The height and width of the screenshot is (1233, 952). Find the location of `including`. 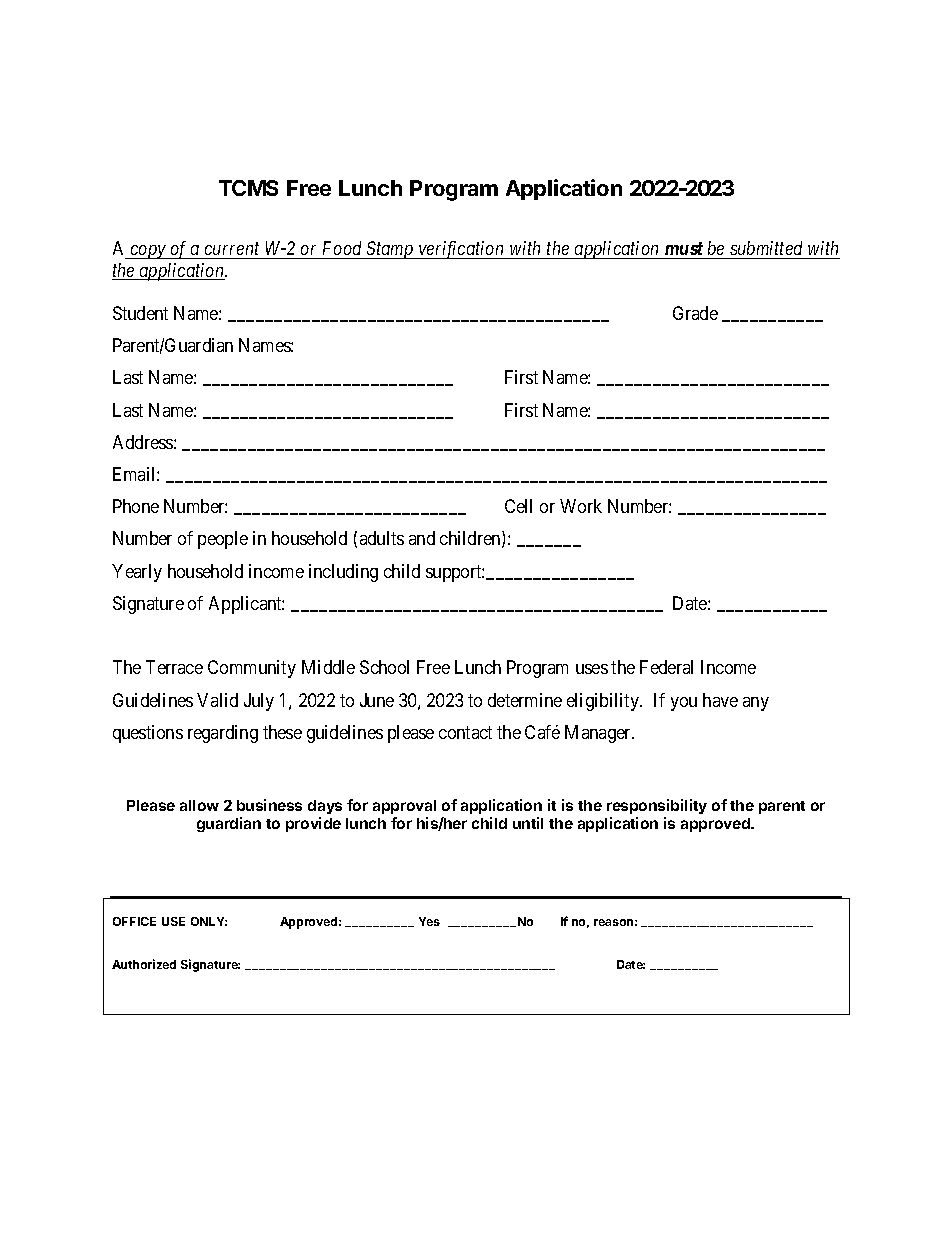

including is located at coordinates (343, 573).
